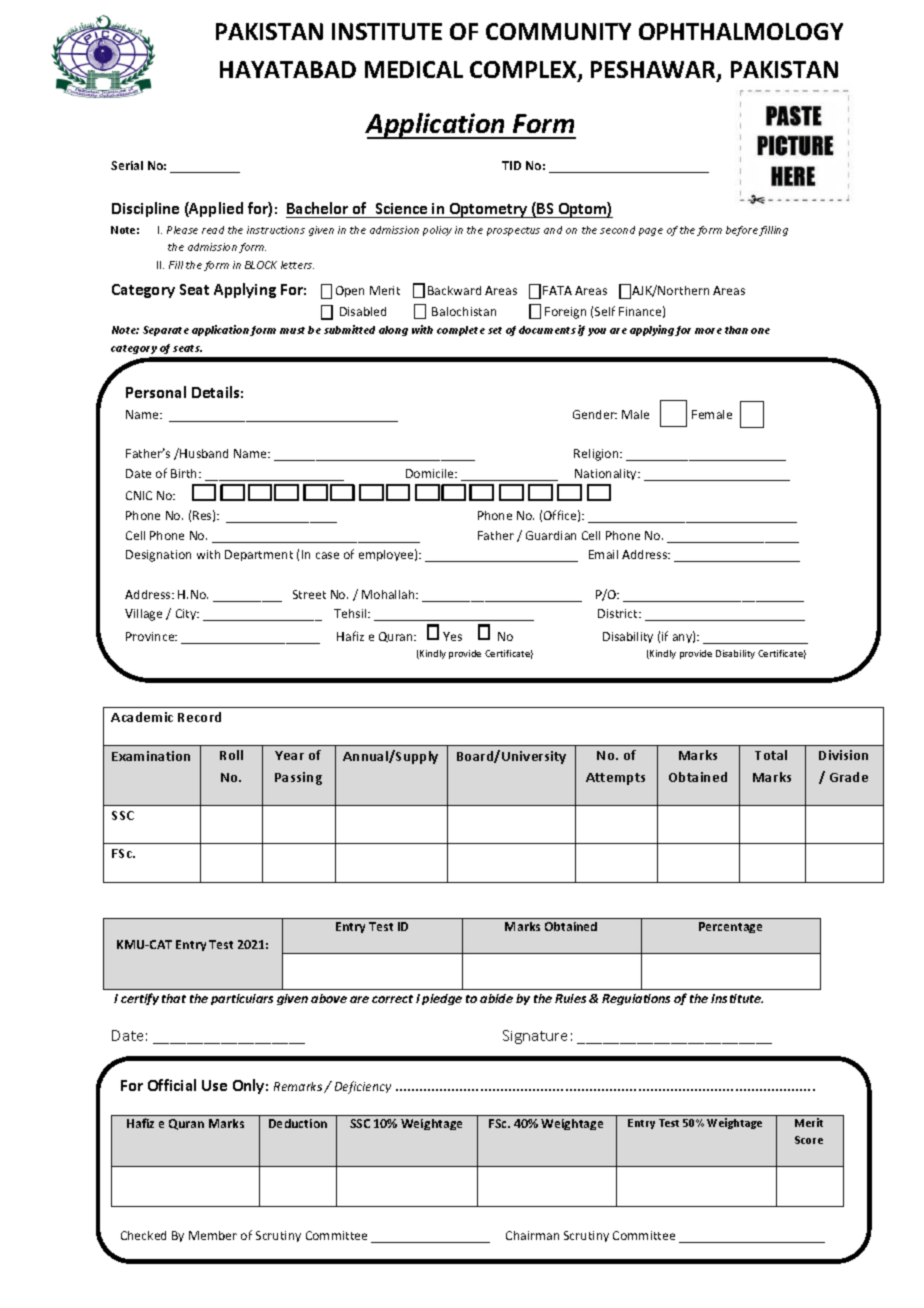  What do you see at coordinates (204, 453) in the screenshot?
I see `Husband` at bounding box center [204, 453].
